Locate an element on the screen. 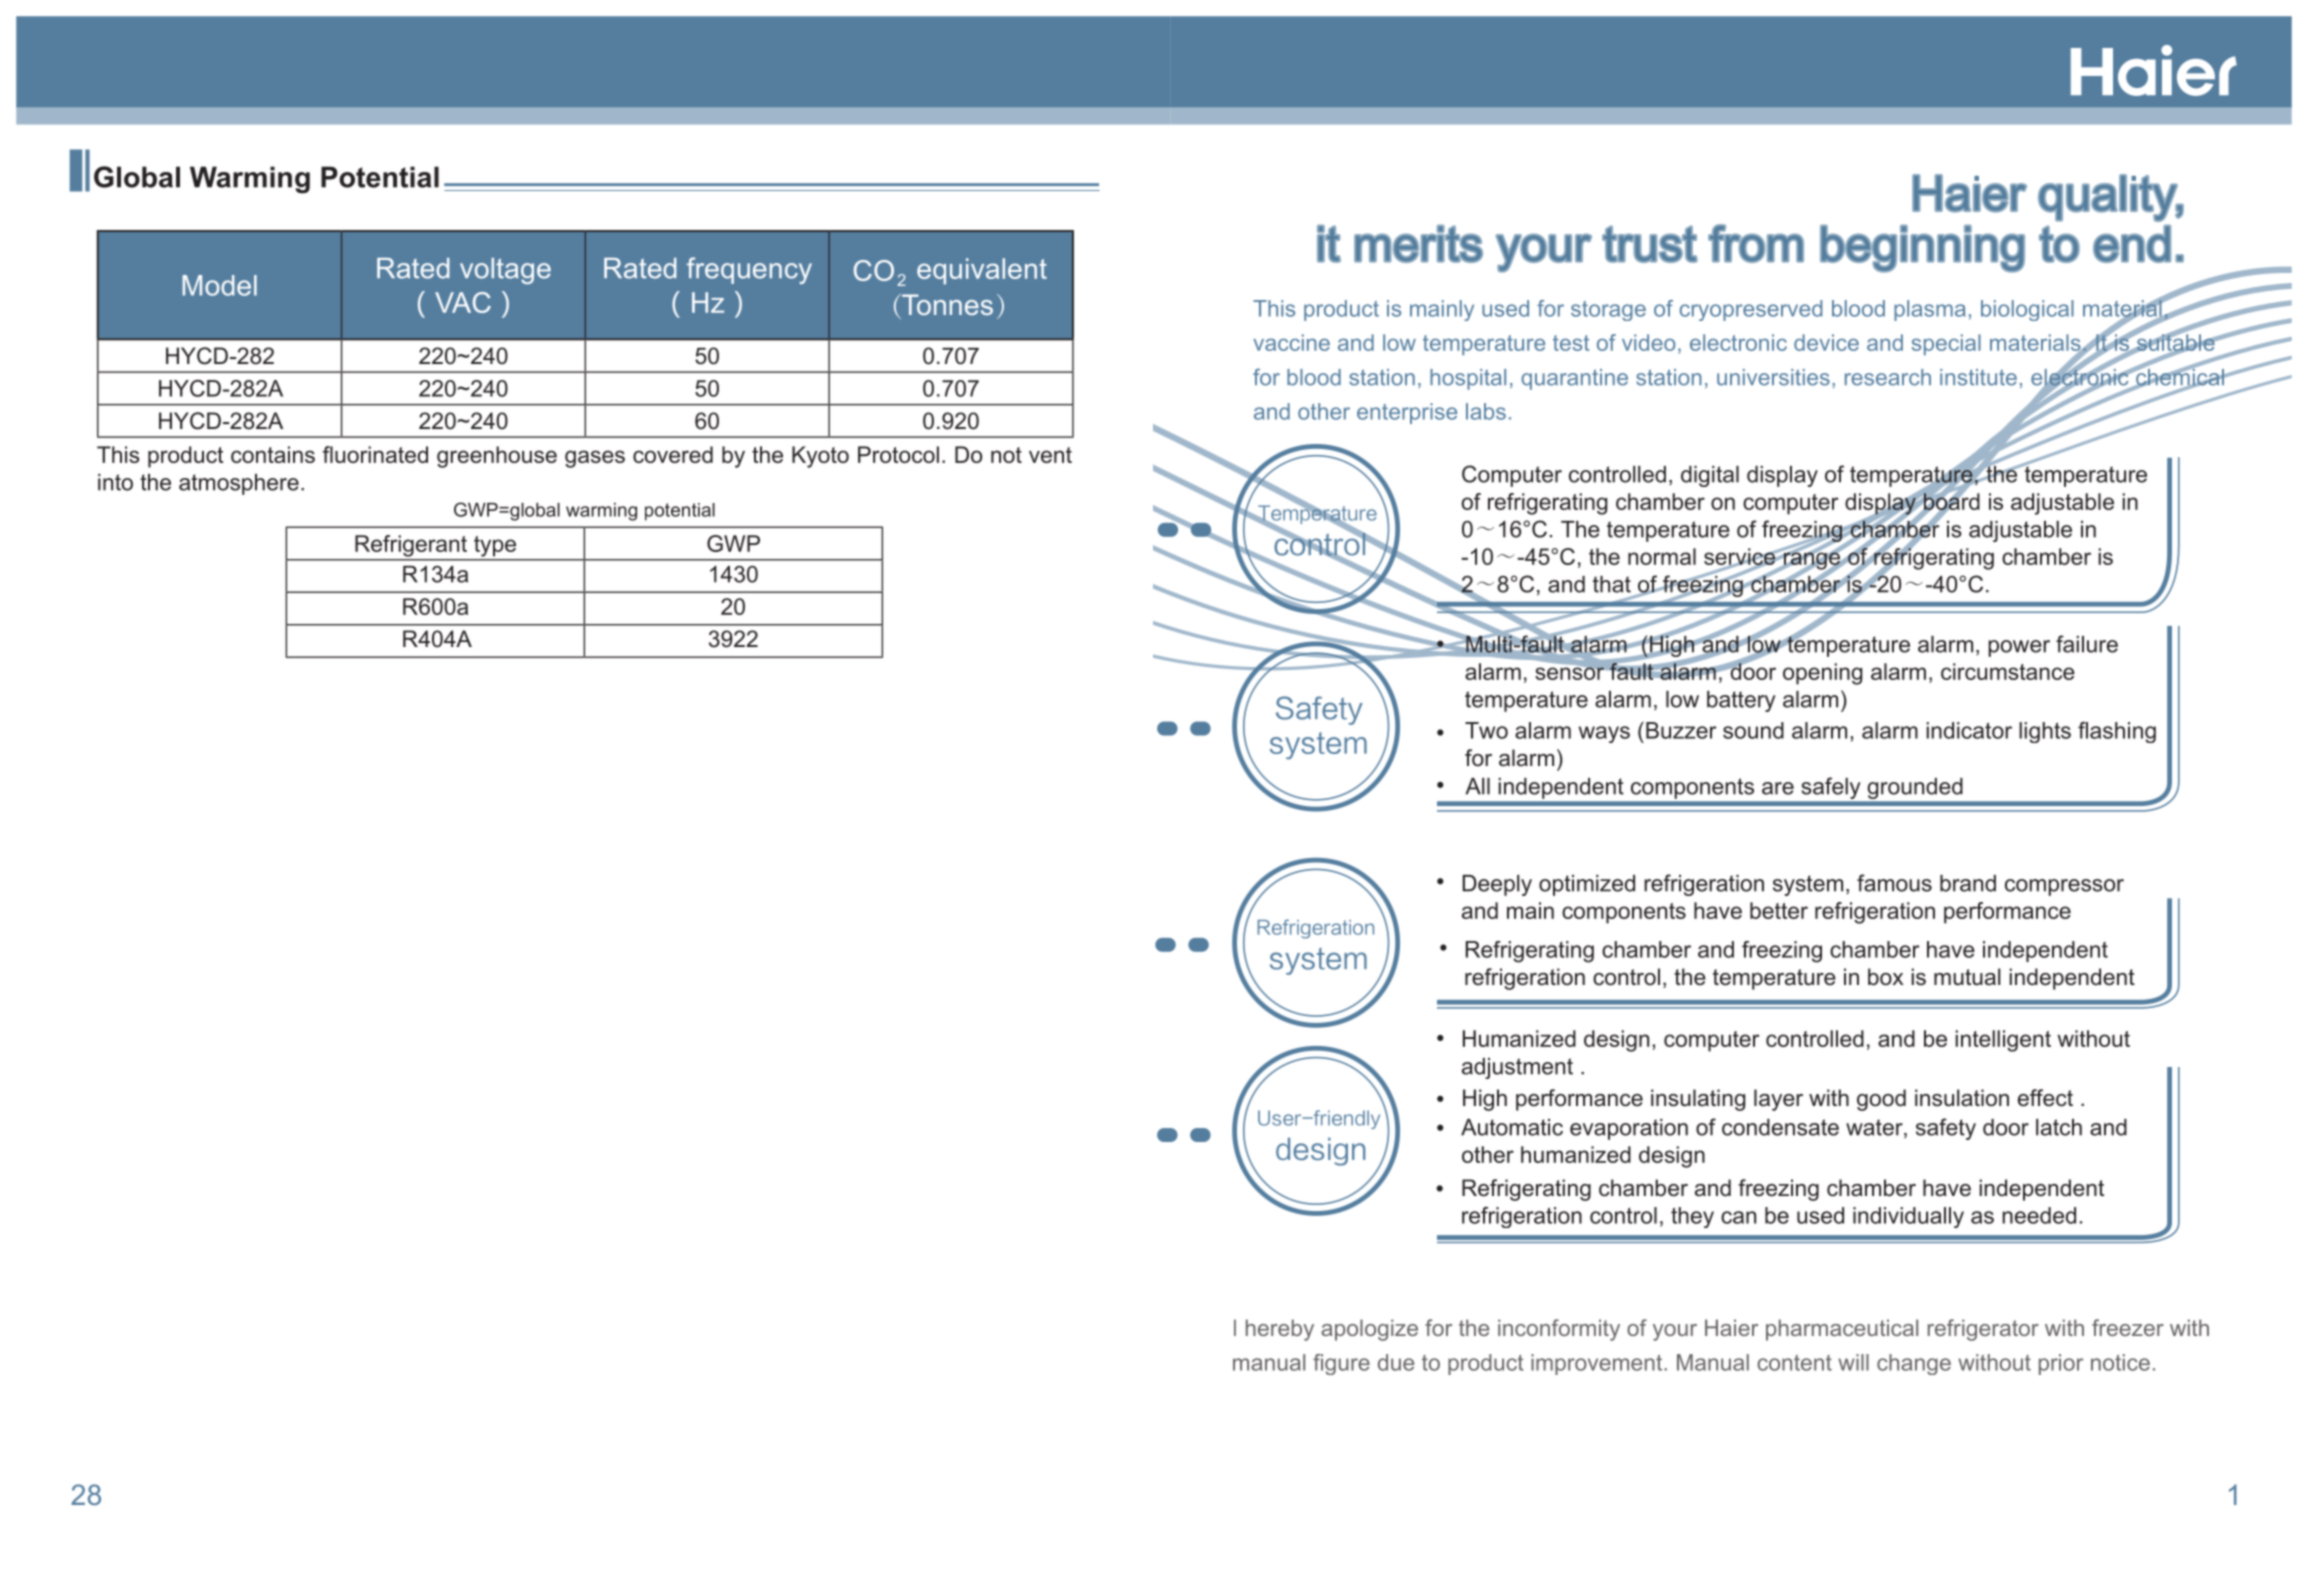 This screenshot has width=2308, height=1576. This is located at coordinates (1274, 308).
